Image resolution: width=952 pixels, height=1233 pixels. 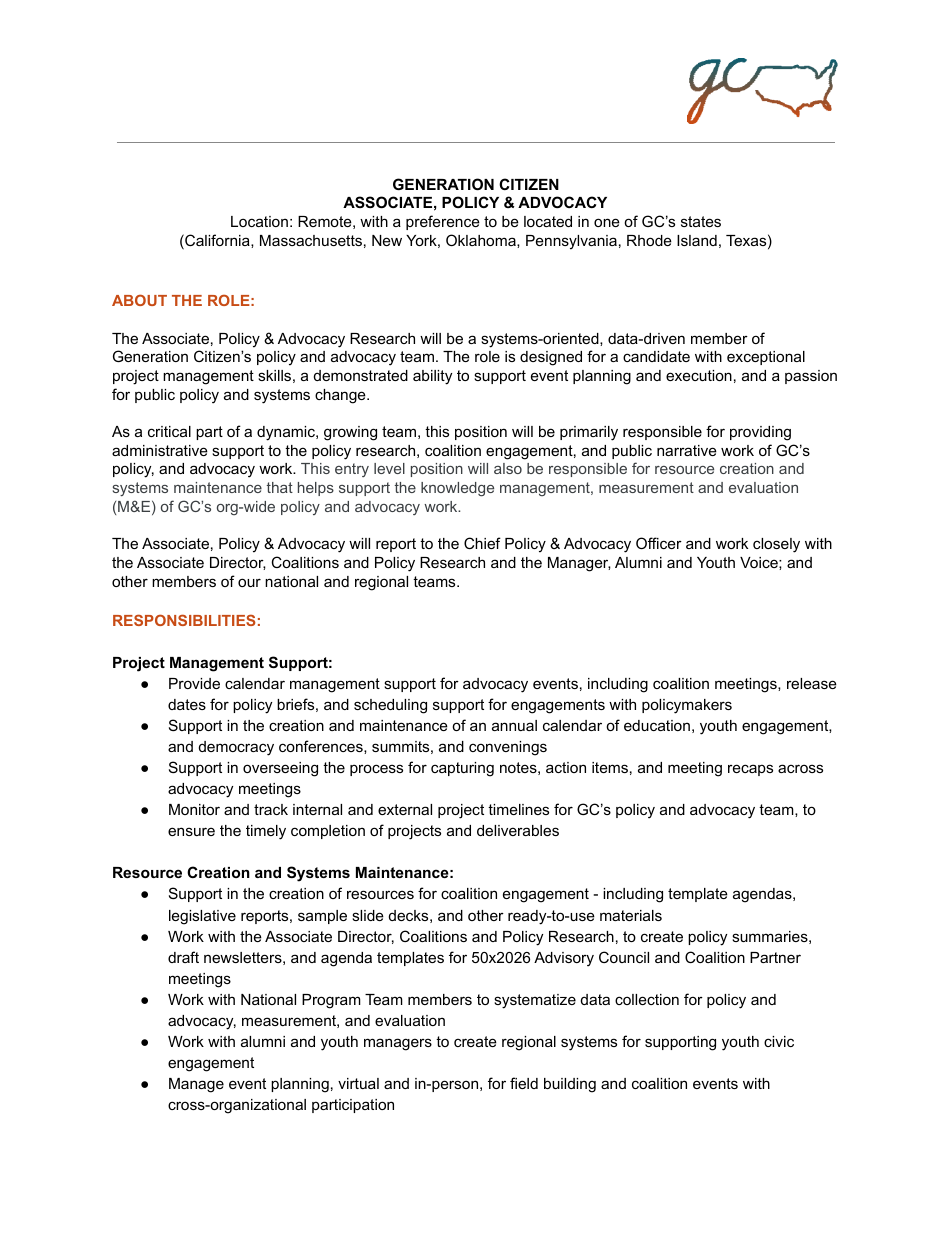 What do you see at coordinates (443, 222) in the image?
I see `preference` at bounding box center [443, 222].
